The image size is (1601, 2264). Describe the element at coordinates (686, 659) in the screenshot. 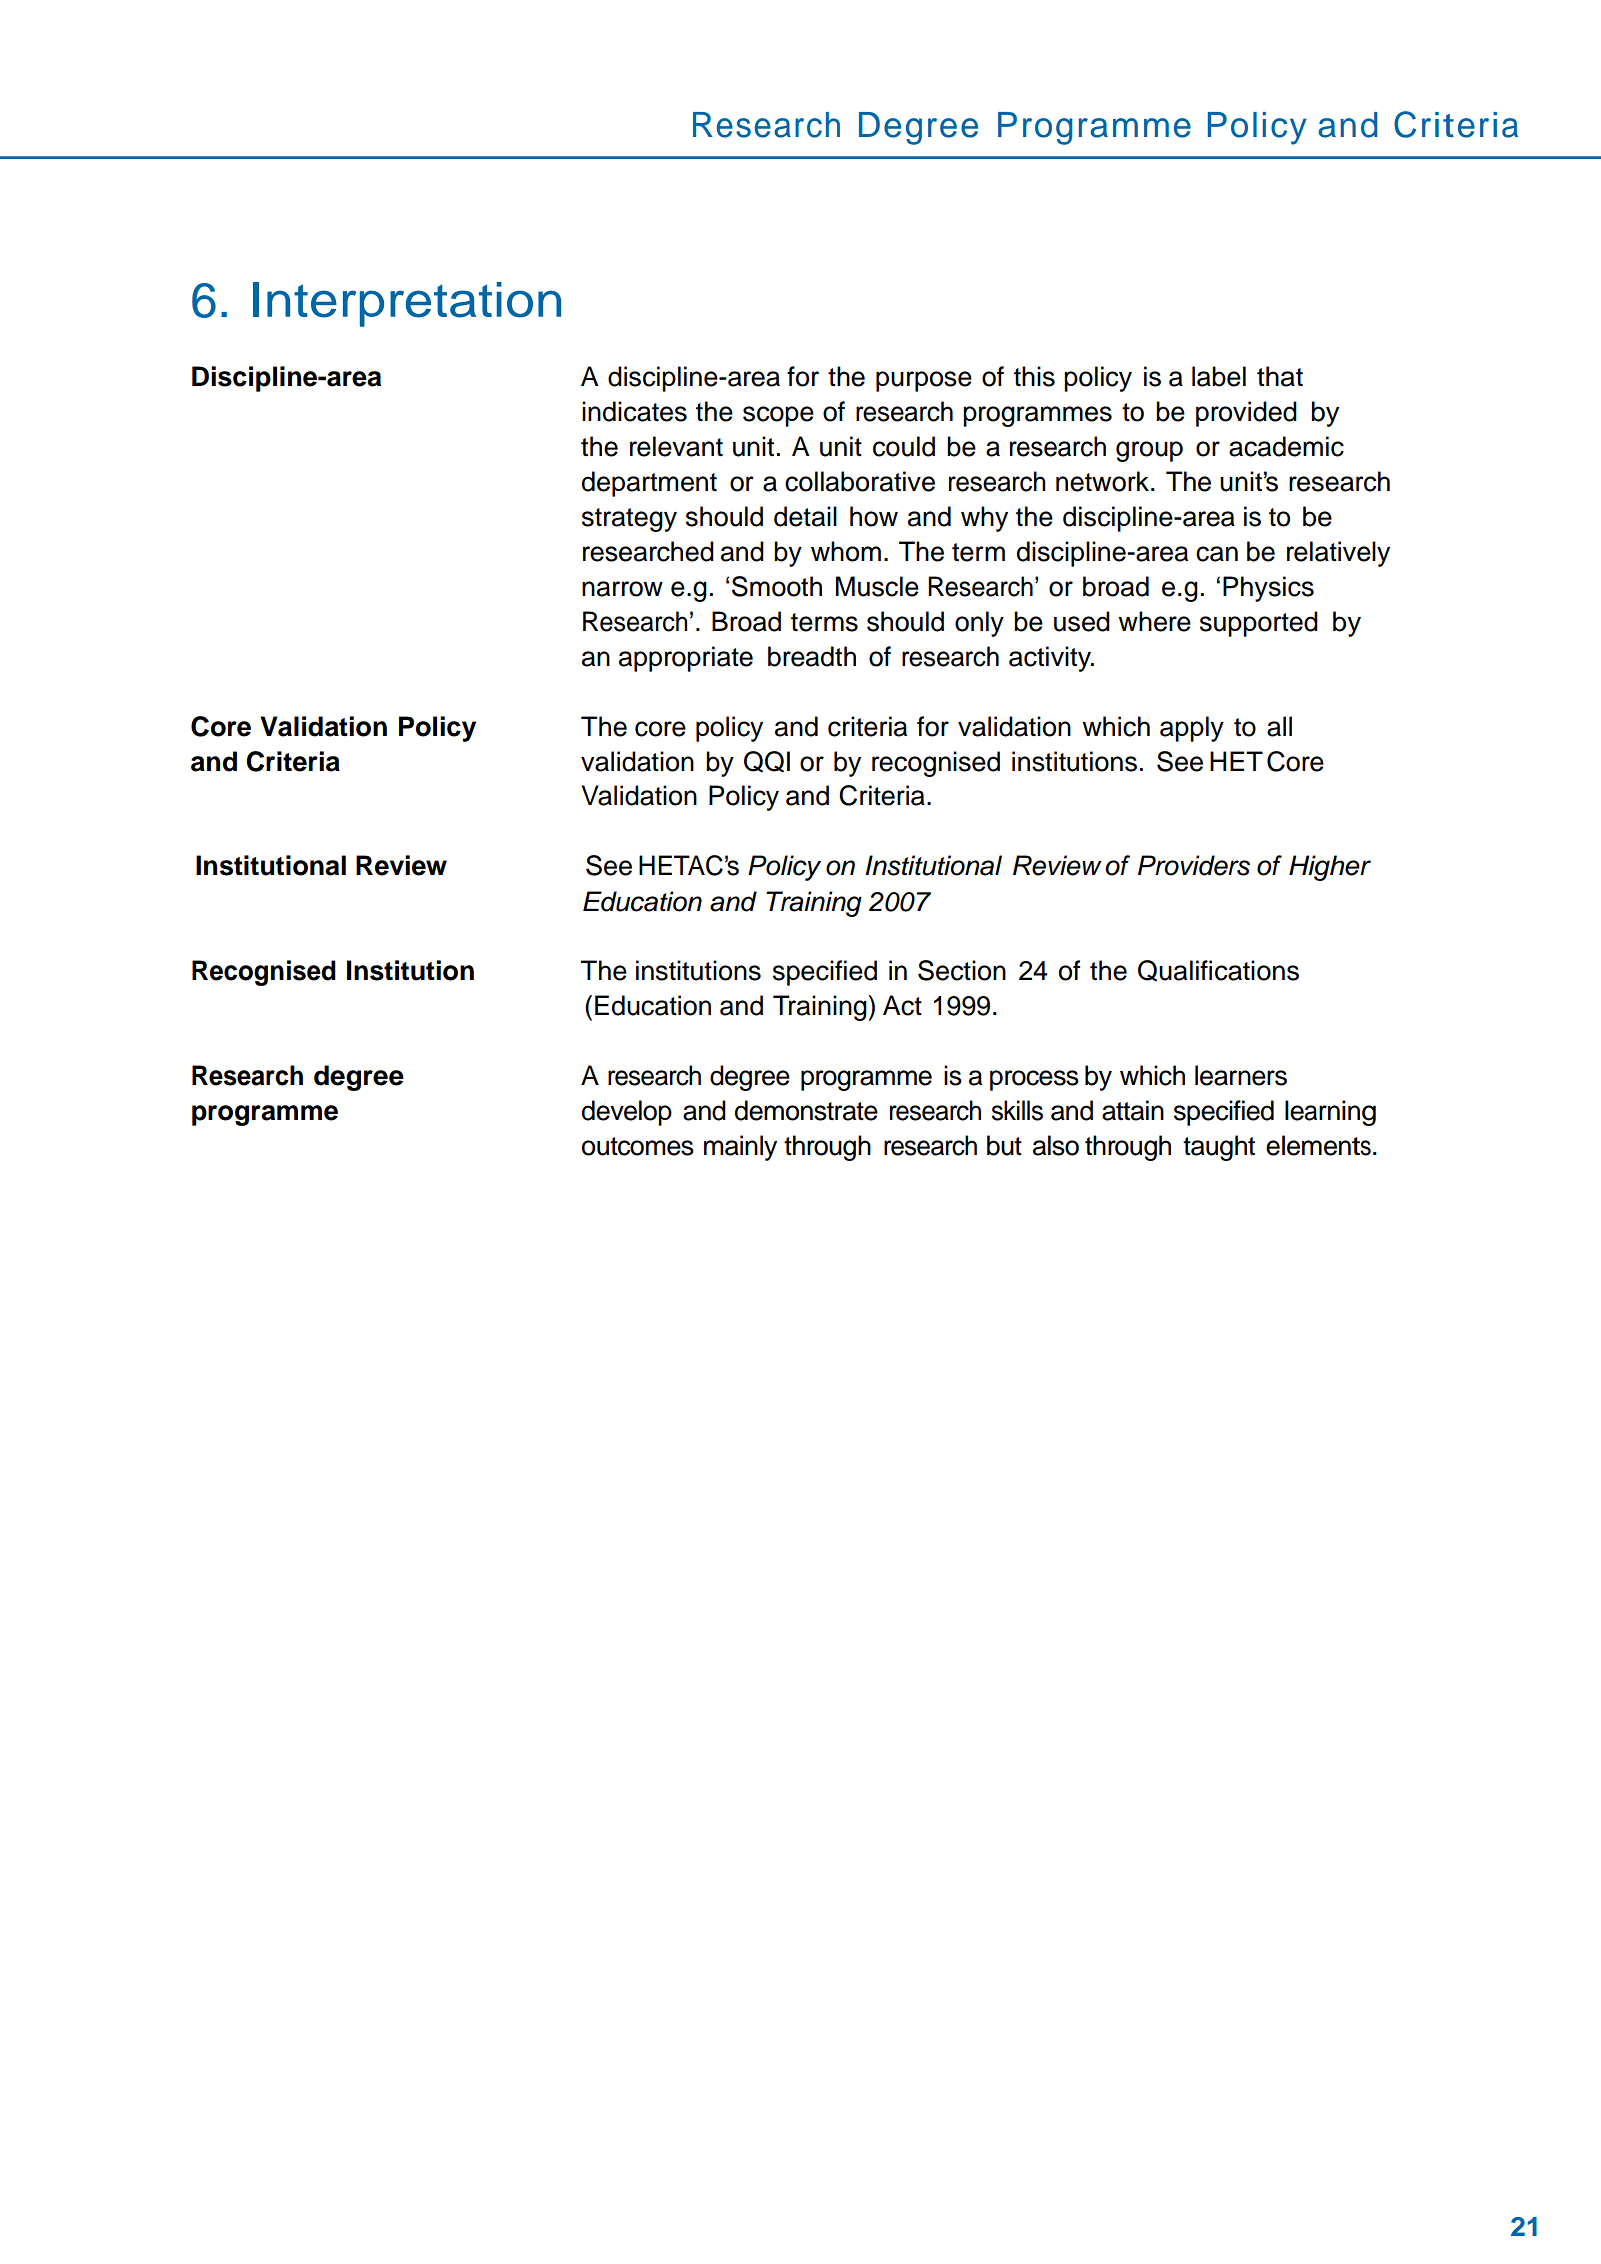

I see `appropriate` at that location.
